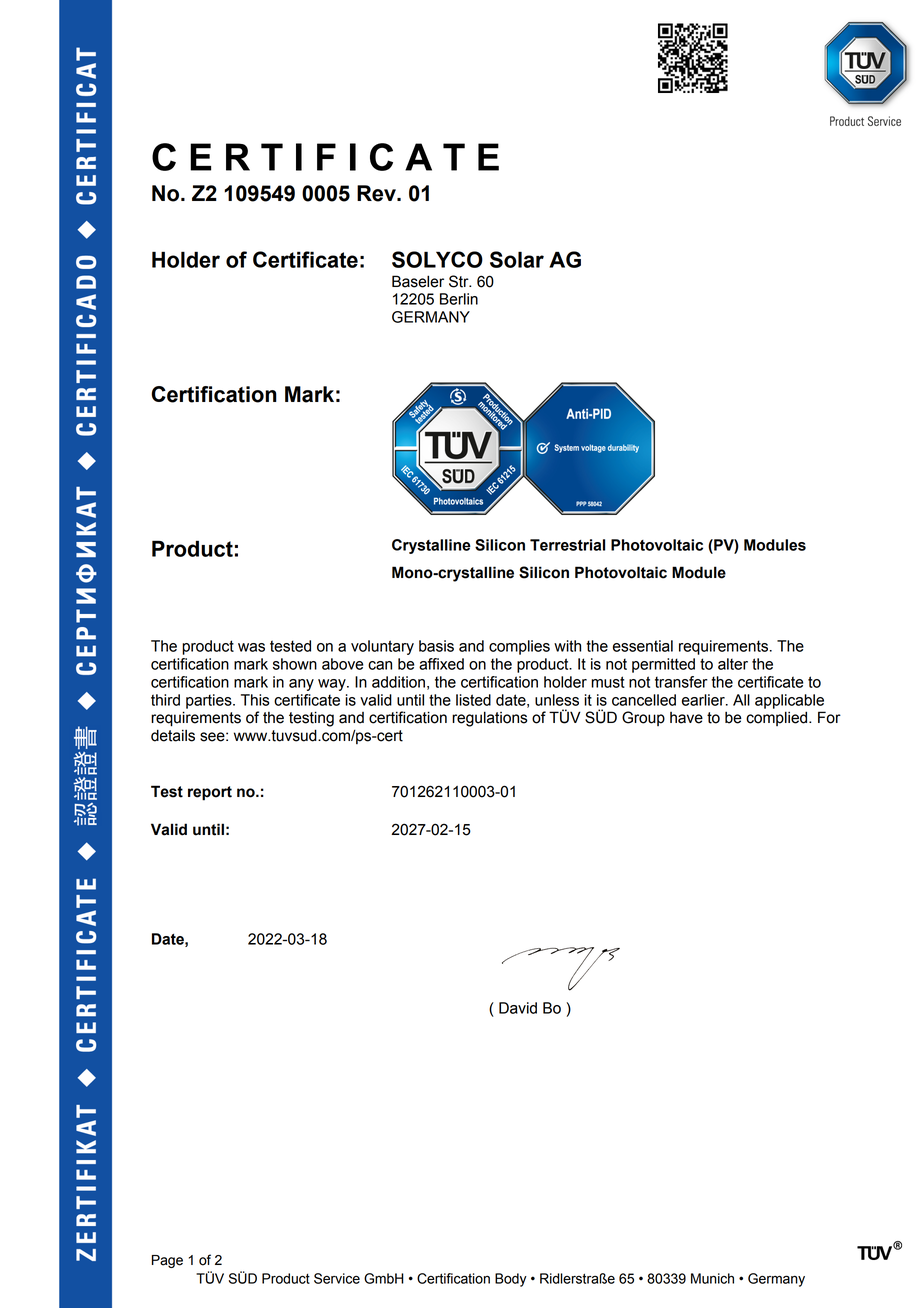  I want to click on Solar, so click(517, 259).
